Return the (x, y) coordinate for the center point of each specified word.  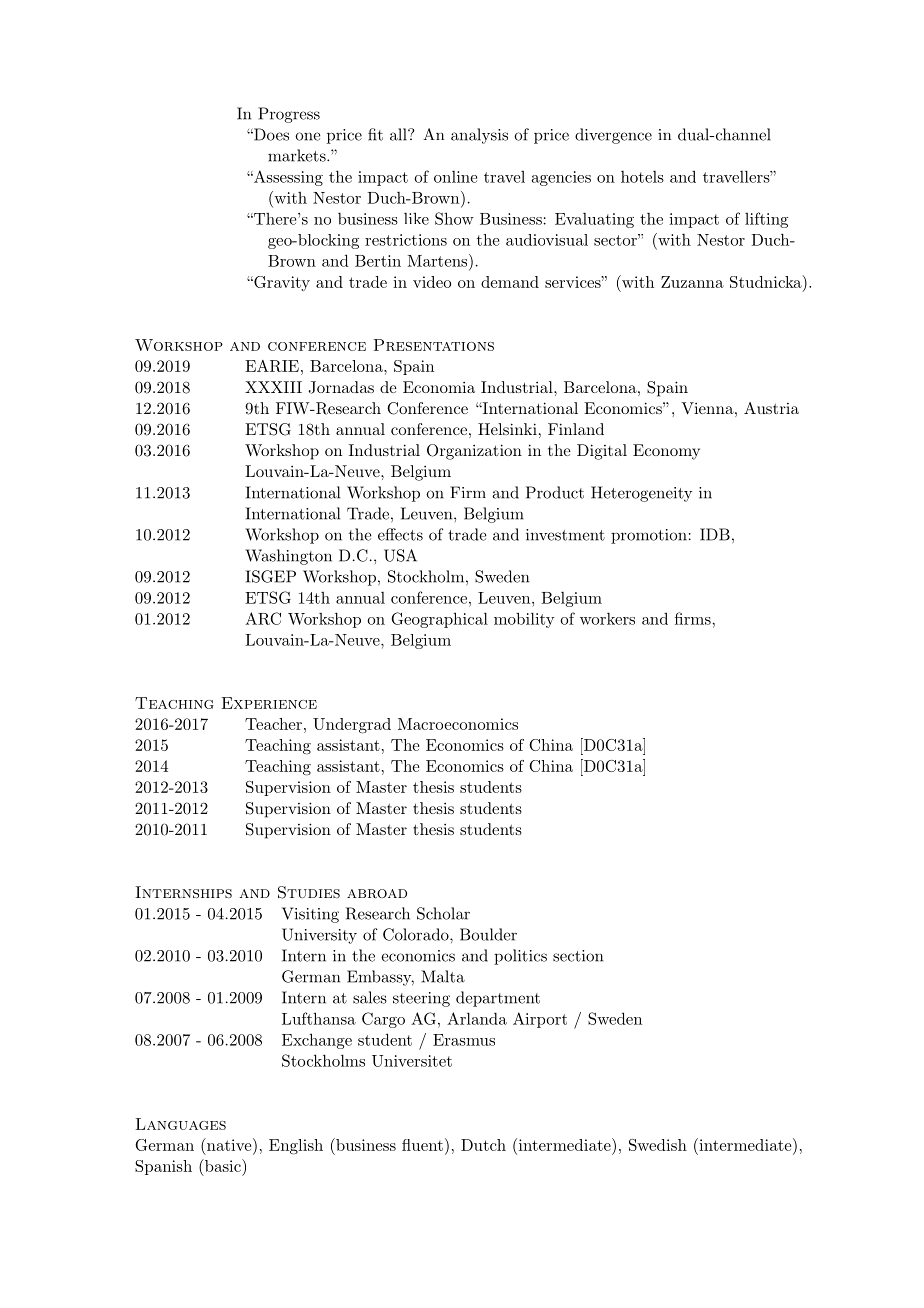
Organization (474, 452)
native (229, 1144)
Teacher (273, 724)
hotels (642, 177)
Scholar (443, 913)
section (578, 956)
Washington (288, 557)
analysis (479, 136)
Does (270, 134)
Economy (666, 452)
